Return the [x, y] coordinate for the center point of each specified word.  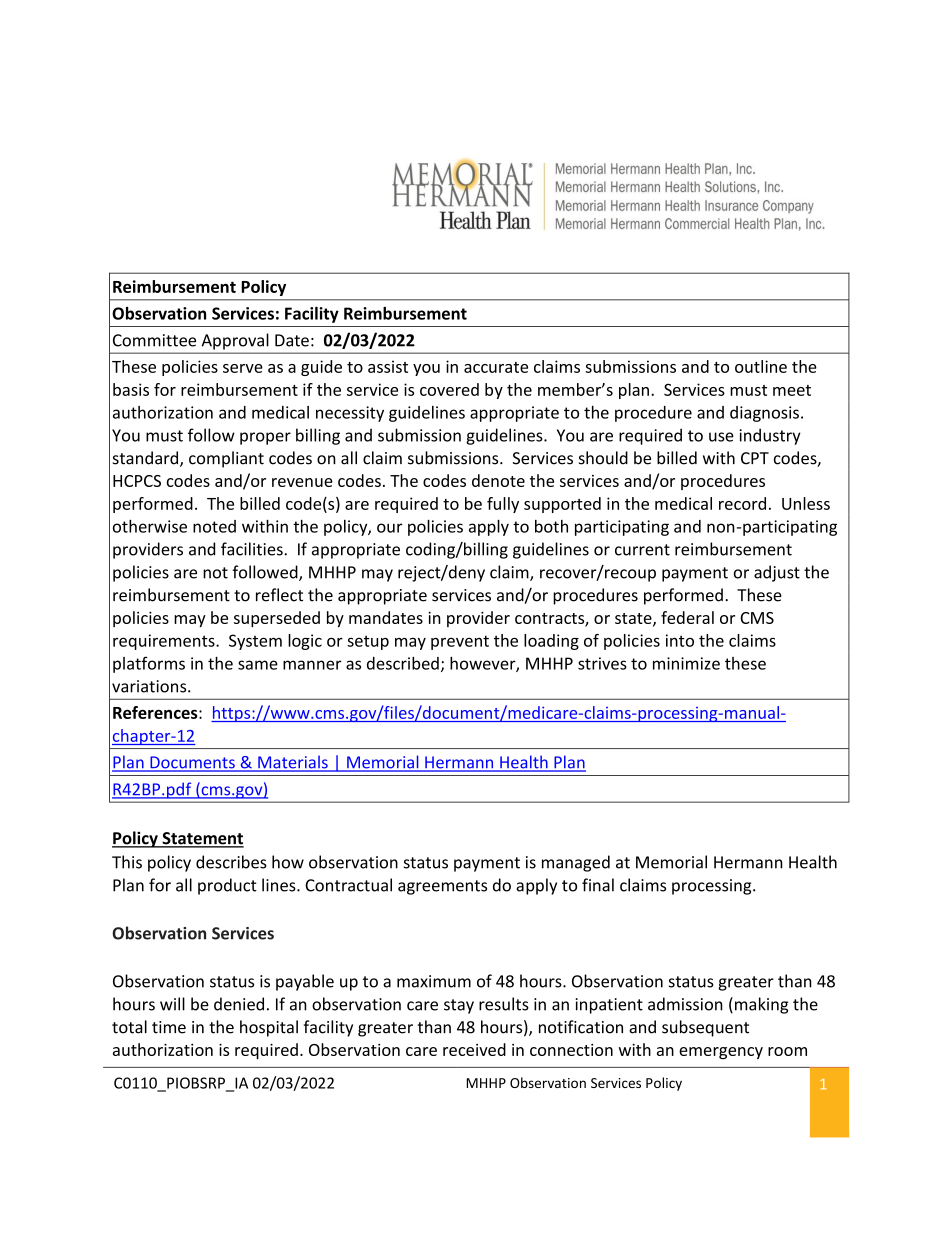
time [169, 1027]
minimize [686, 663]
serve [243, 368]
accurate [496, 367]
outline [761, 366]
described [403, 663]
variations [150, 686]
